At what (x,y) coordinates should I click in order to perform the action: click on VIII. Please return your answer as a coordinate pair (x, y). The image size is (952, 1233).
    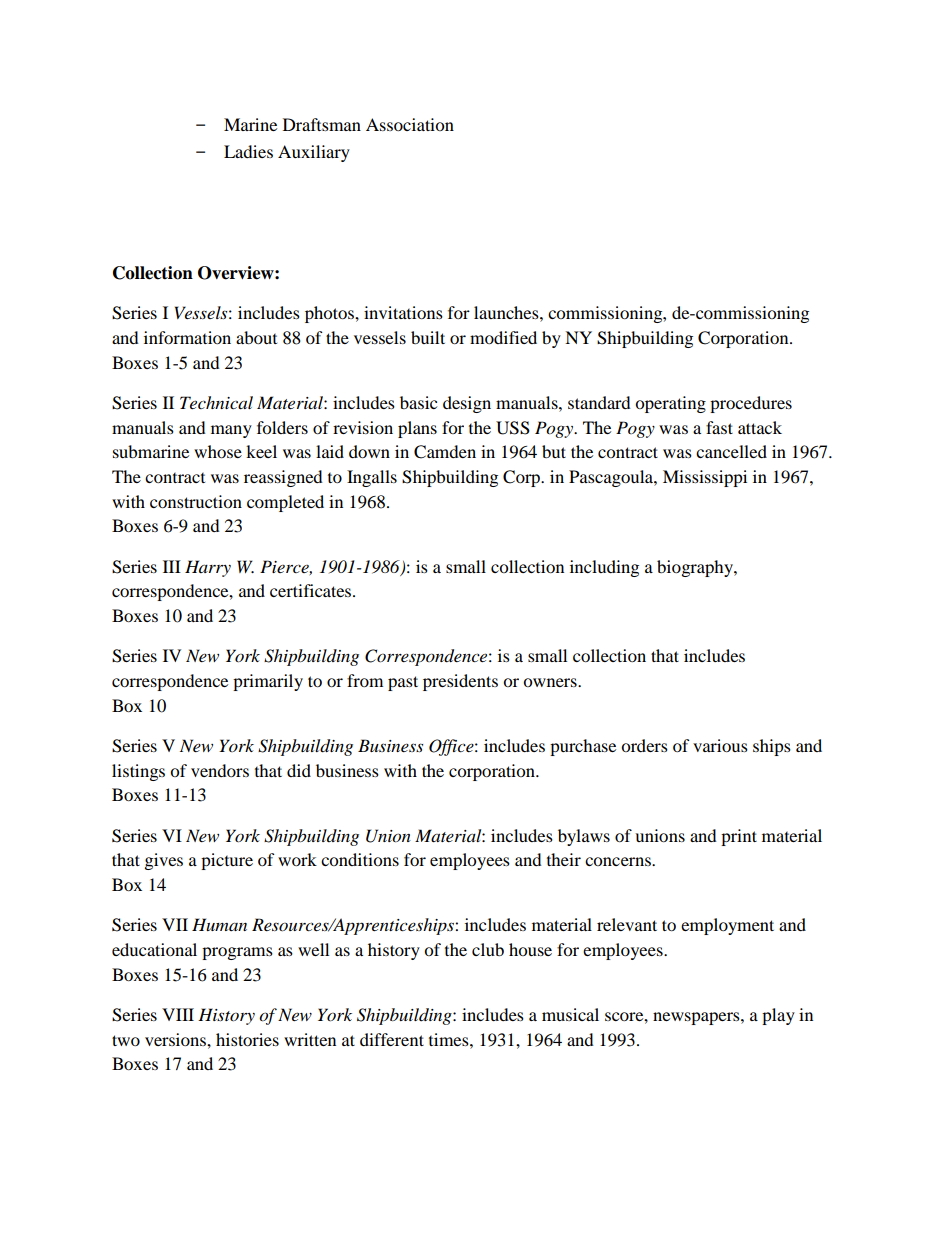
    Looking at the image, I should click on (178, 1014).
